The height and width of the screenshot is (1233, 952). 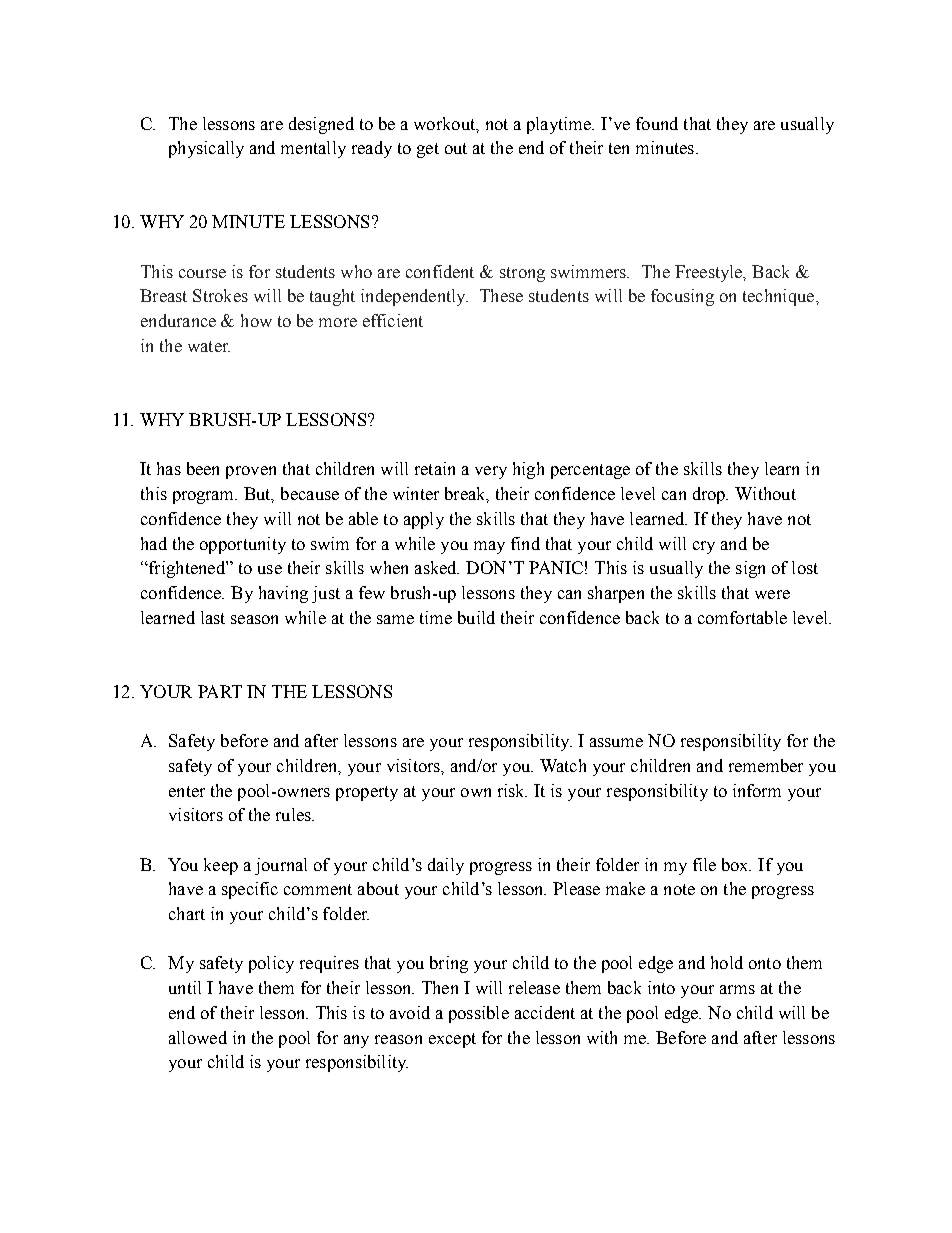 I want to click on drop, so click(x=710, y=495).
